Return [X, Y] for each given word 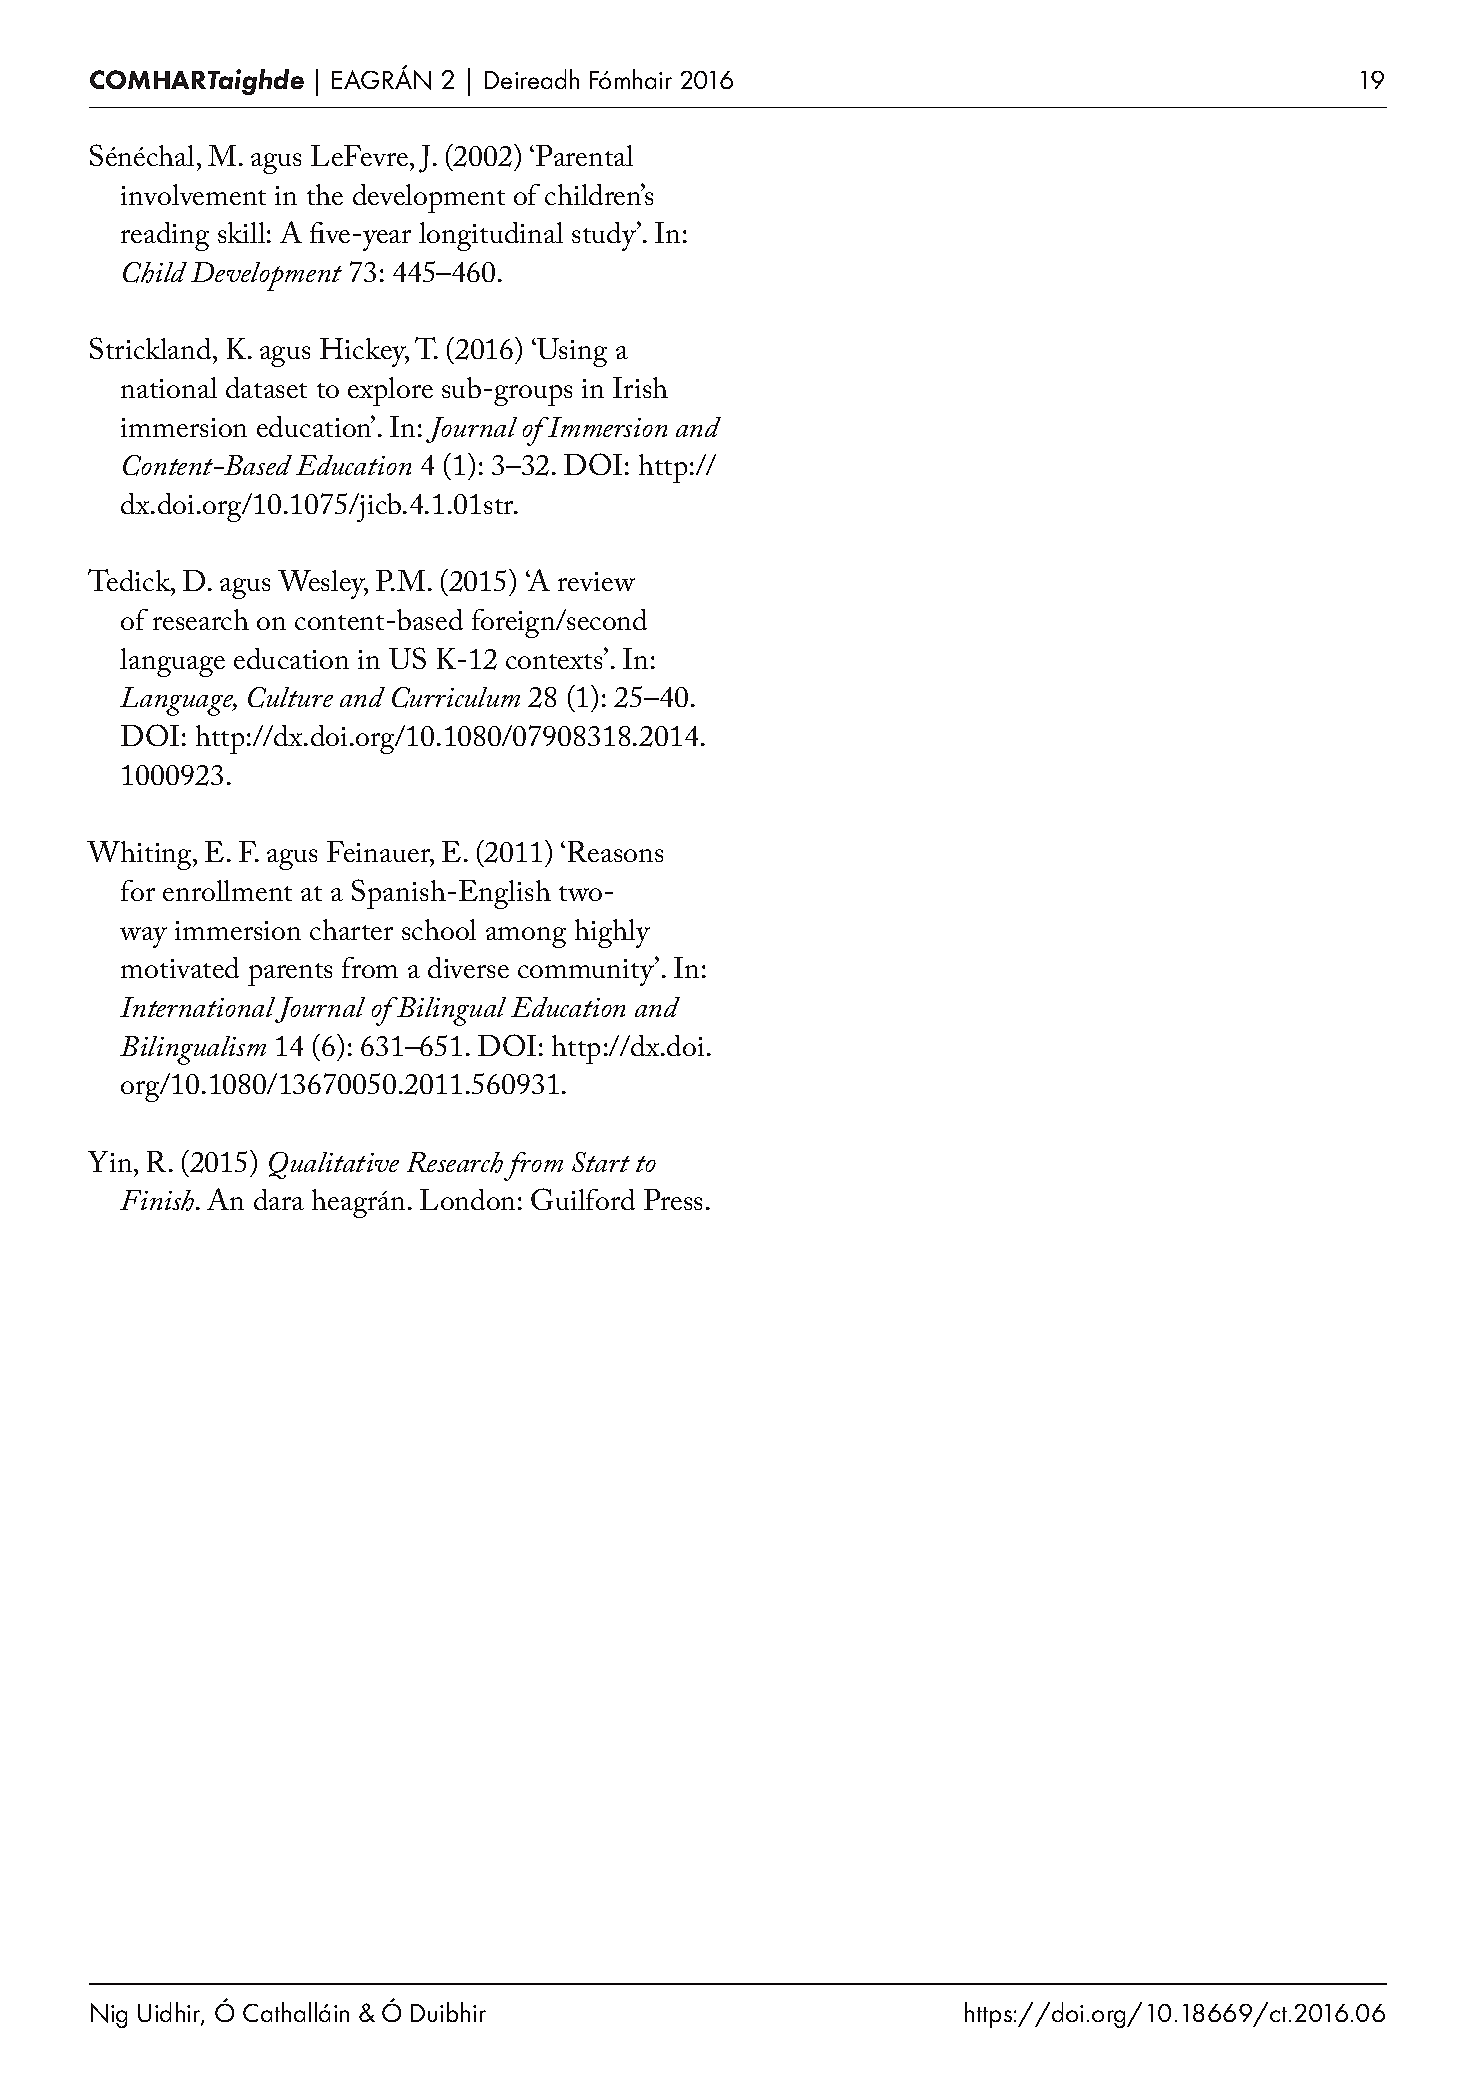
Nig [109, 2015]
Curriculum [456, 697]
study [605, 236]
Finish [158, 1200]
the [325, 194]
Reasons [615, 851]
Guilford [583, 1199]
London [467, 1199]
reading [165, 236]
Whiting [141, 855]
